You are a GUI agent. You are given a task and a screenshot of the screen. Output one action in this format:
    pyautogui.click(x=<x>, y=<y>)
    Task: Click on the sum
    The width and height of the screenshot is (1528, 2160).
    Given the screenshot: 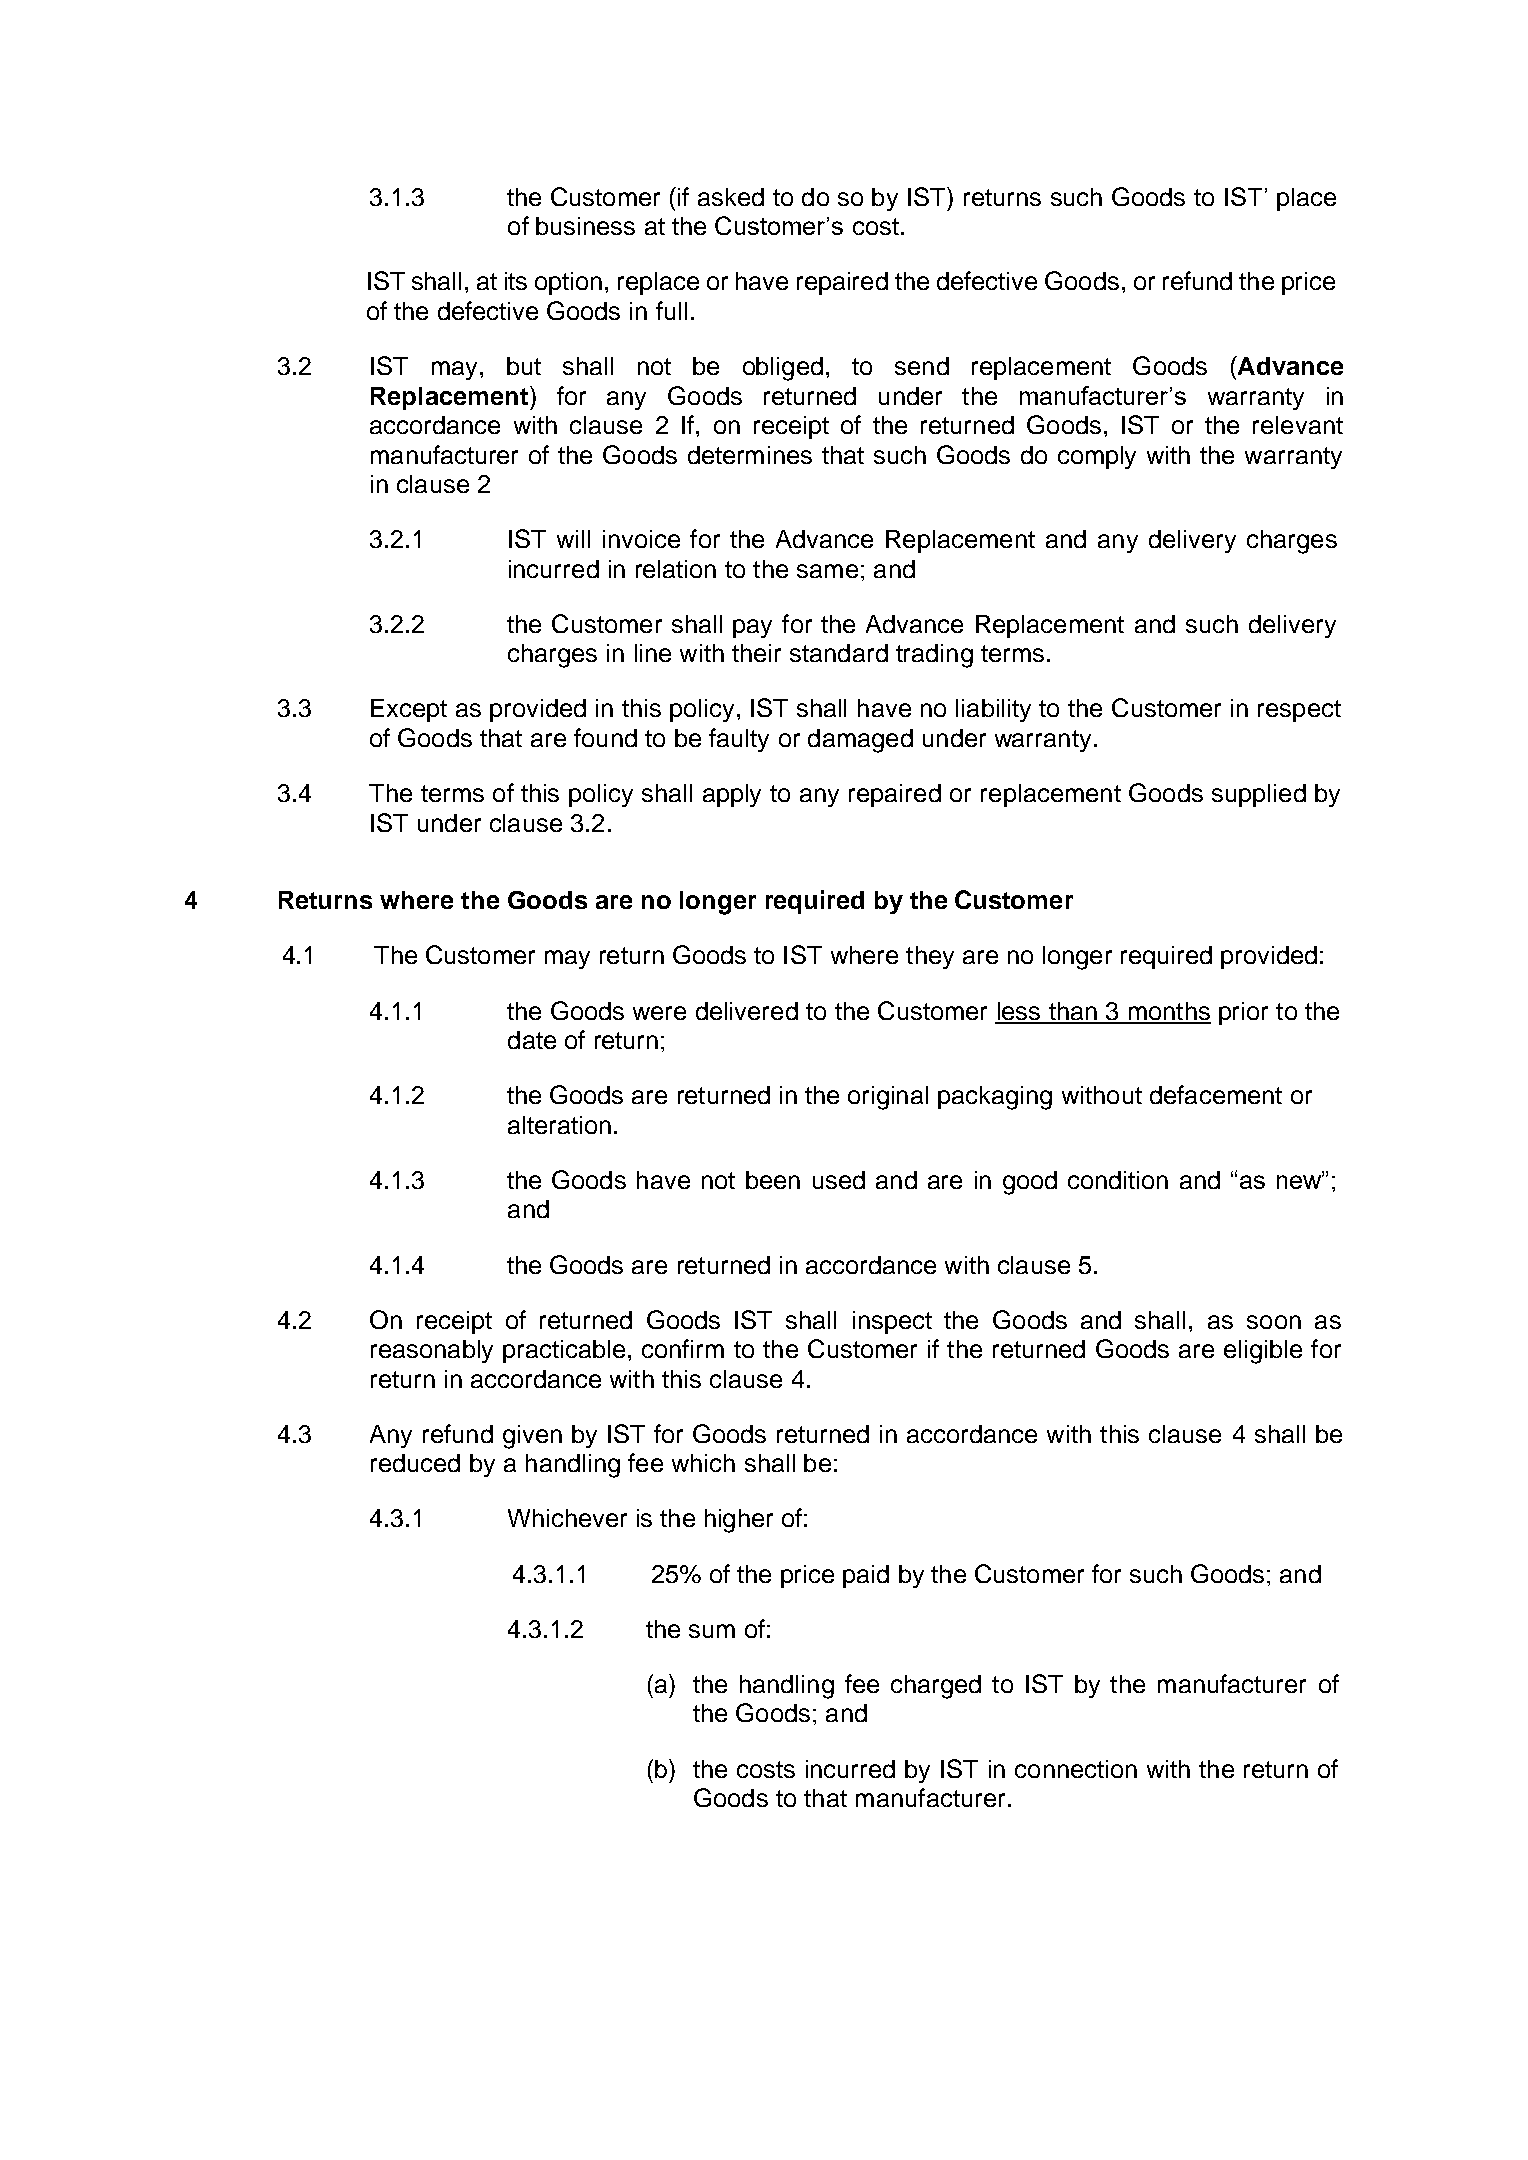 What is the action you would take?
    pyautogui.click(x=712, y=1631)
